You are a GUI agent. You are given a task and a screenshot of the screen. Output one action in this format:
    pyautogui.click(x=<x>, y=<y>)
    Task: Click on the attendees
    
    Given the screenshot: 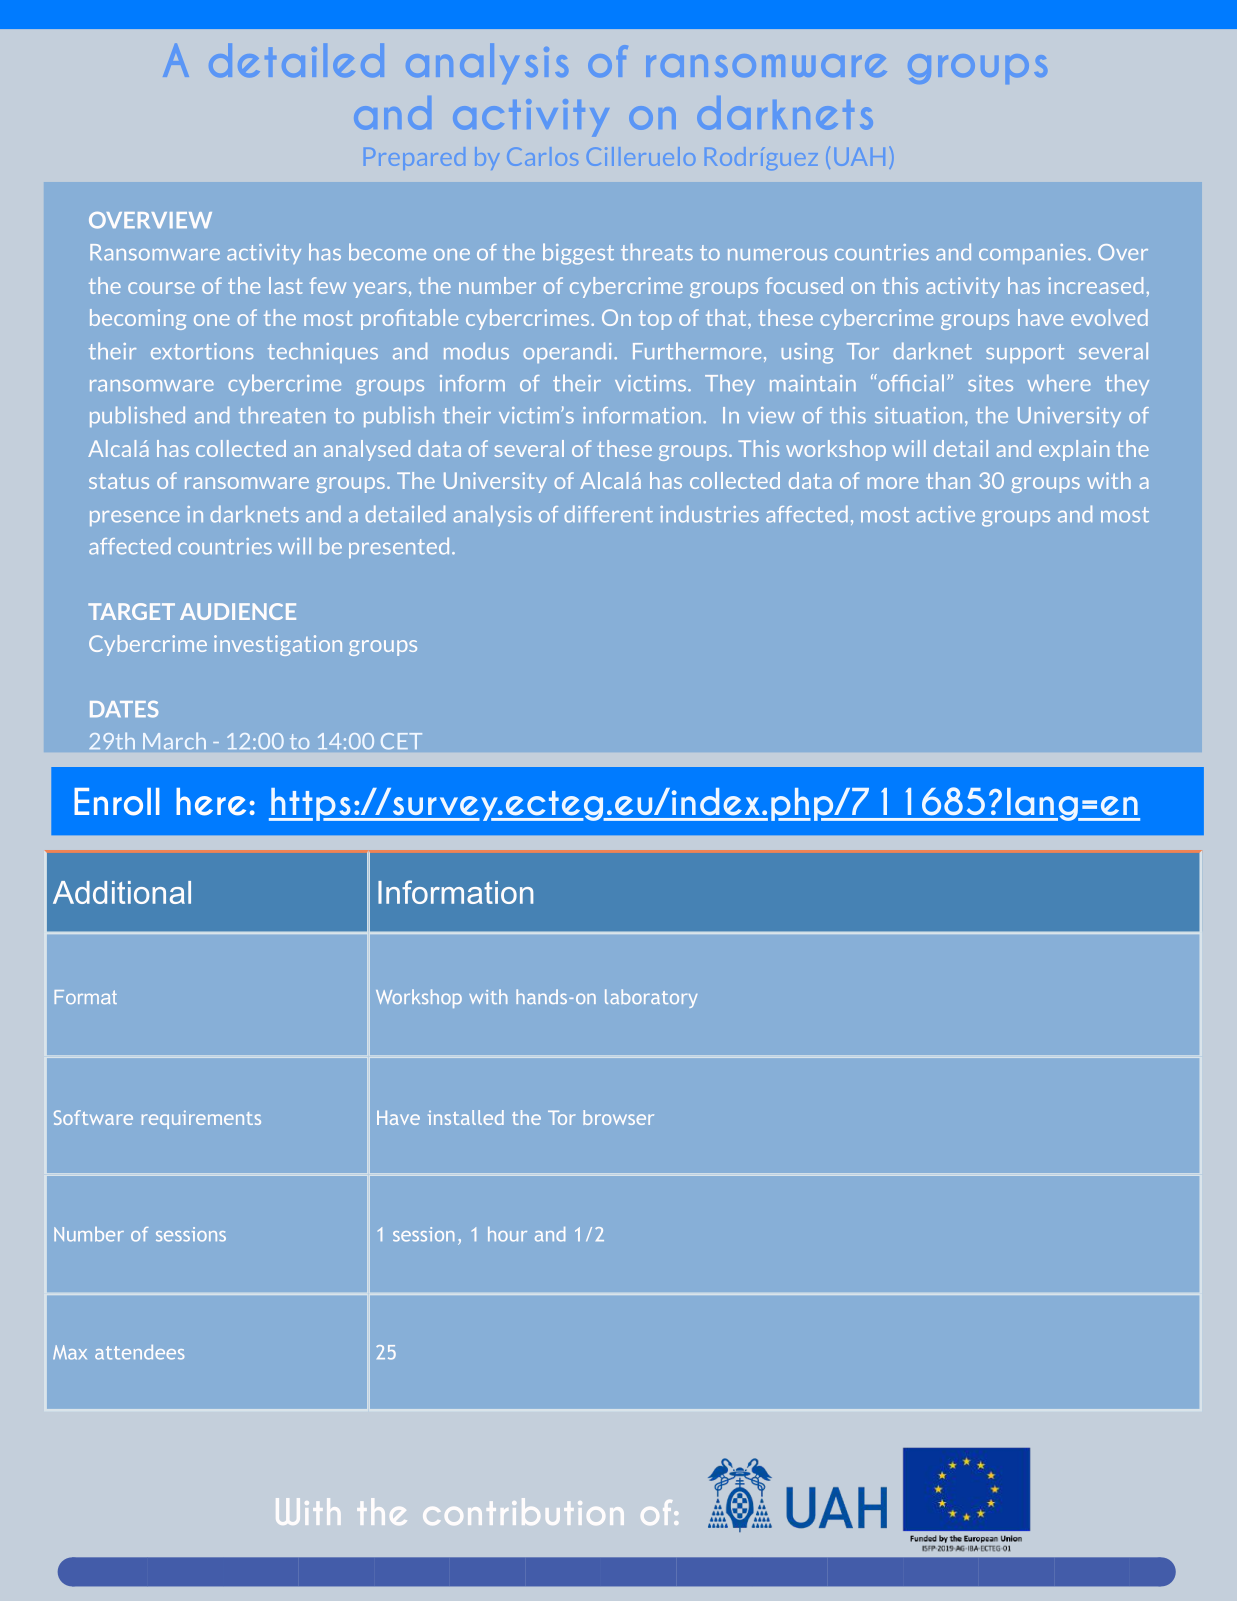 What is the action you would take?
    pyautogui.click(x=139, y=1352)
